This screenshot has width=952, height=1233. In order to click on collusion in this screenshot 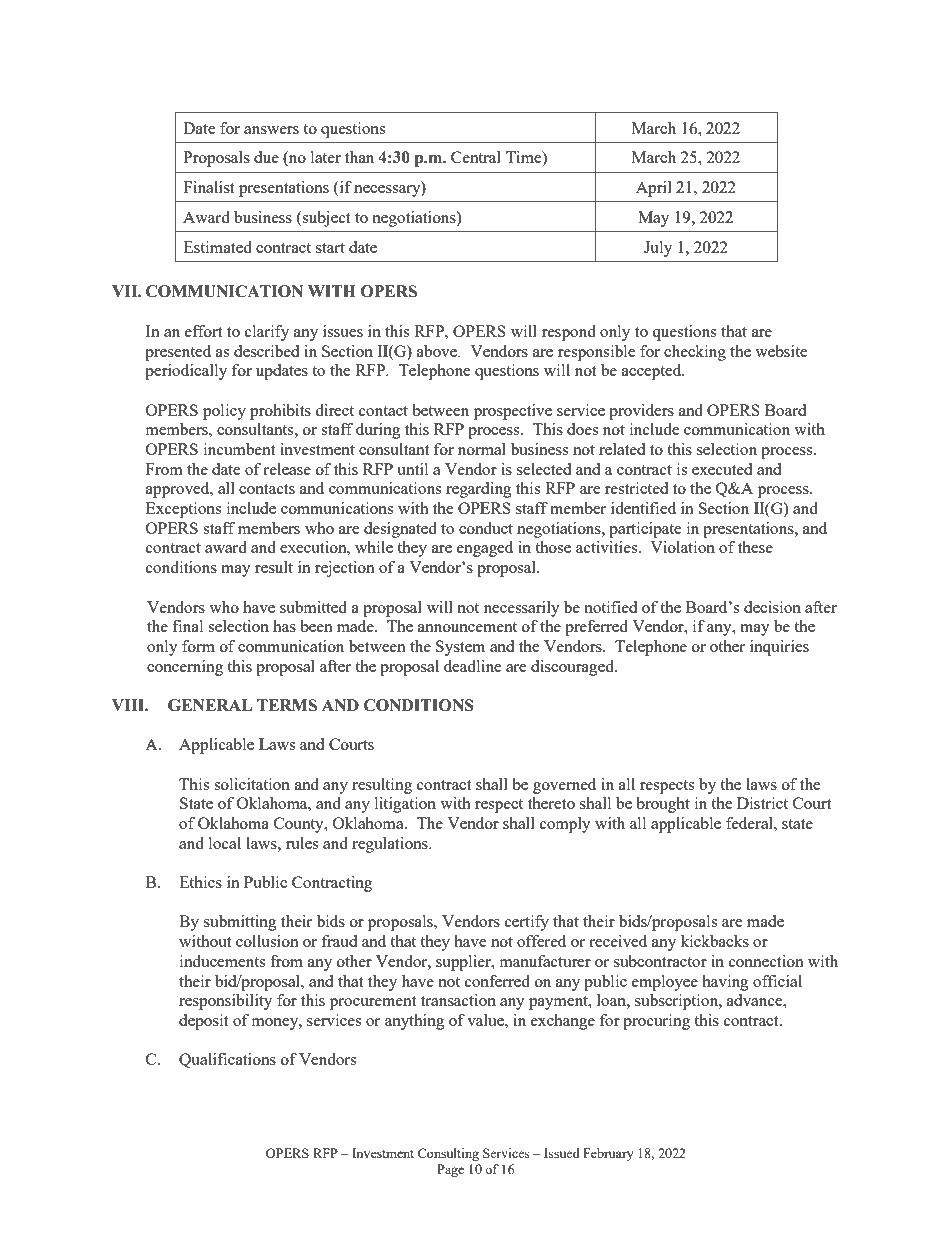, I will do `click(267, 941)`.
